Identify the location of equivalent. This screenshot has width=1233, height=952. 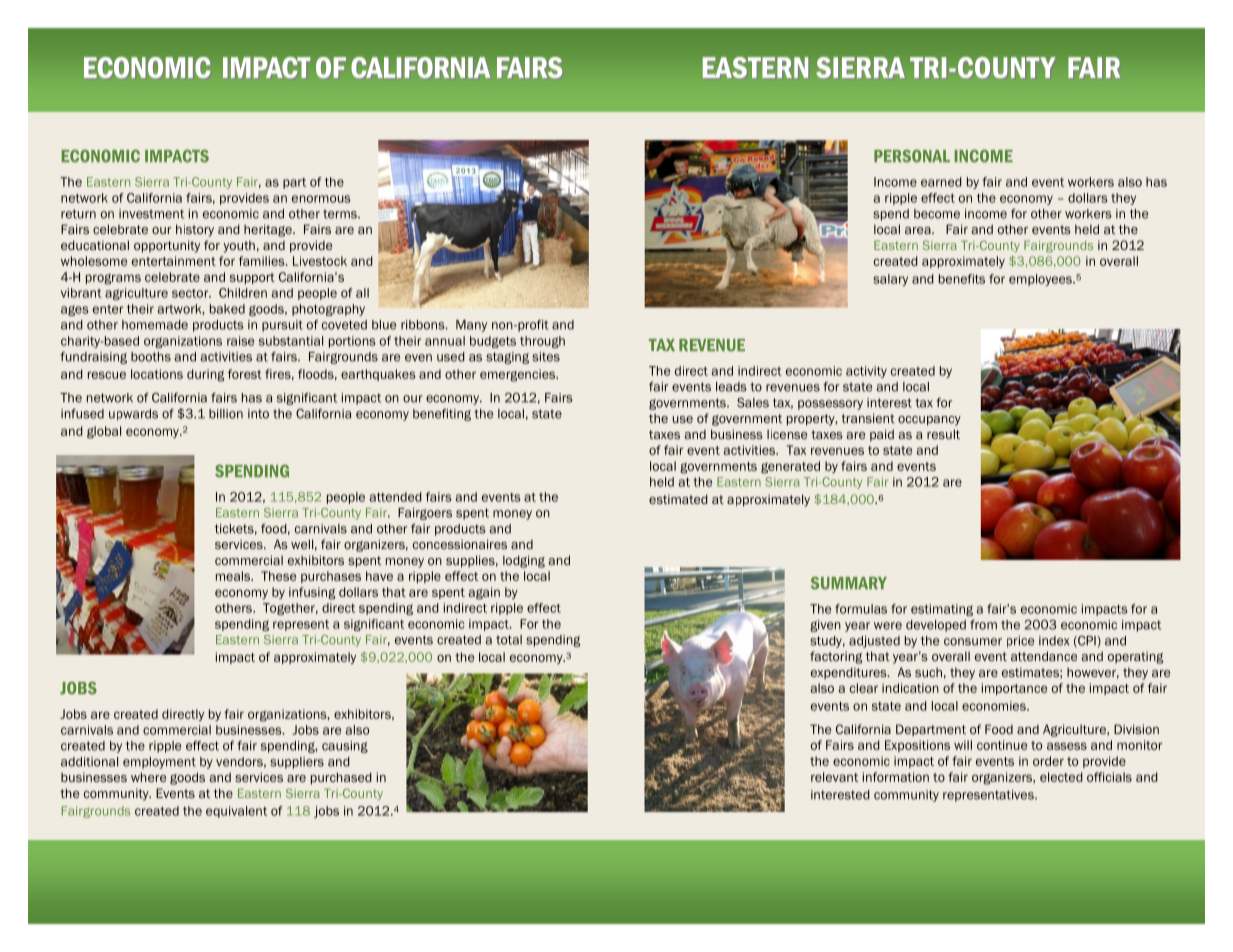
(236, 812).
